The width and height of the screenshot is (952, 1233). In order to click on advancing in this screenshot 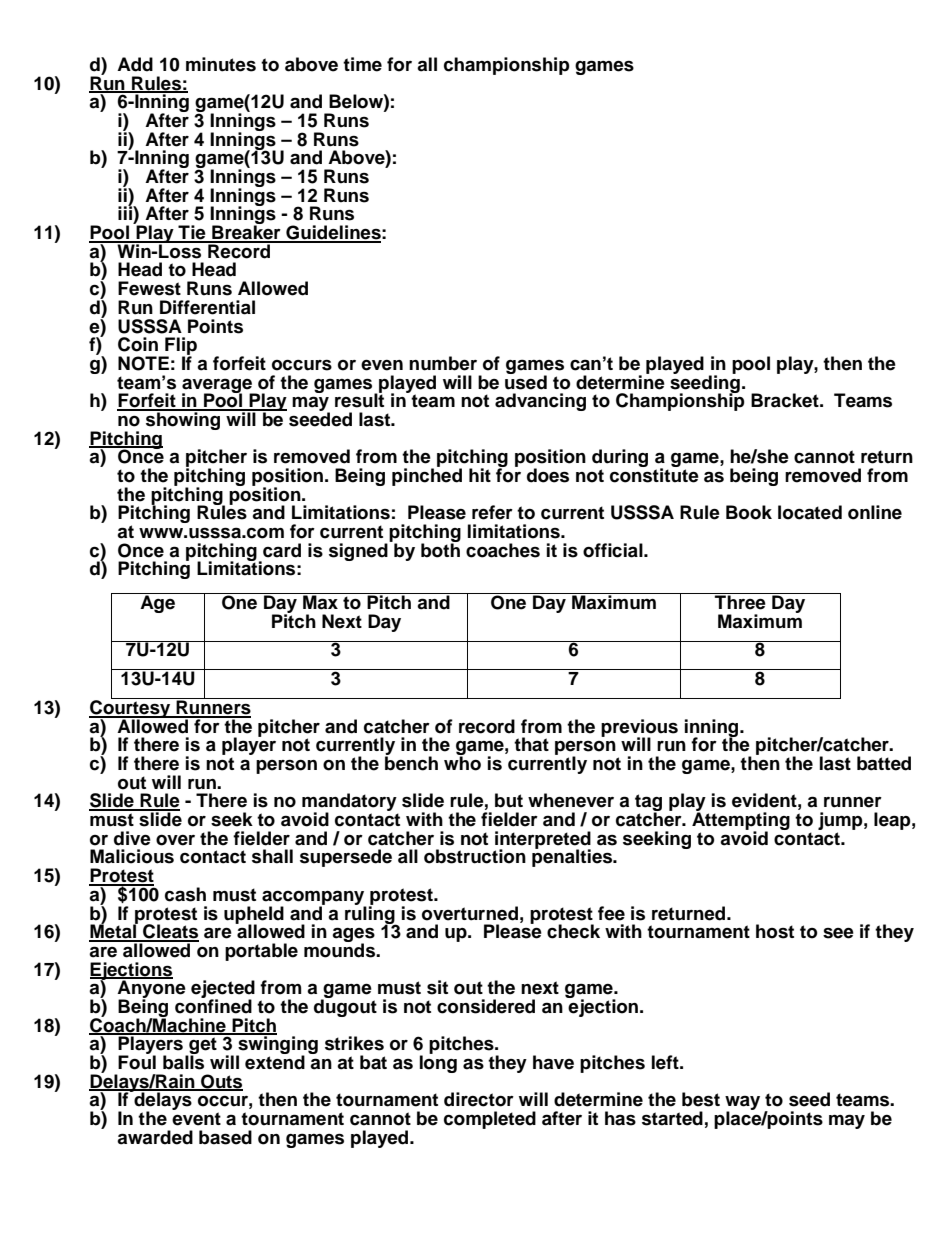, I will do `click(540, 402)`.
